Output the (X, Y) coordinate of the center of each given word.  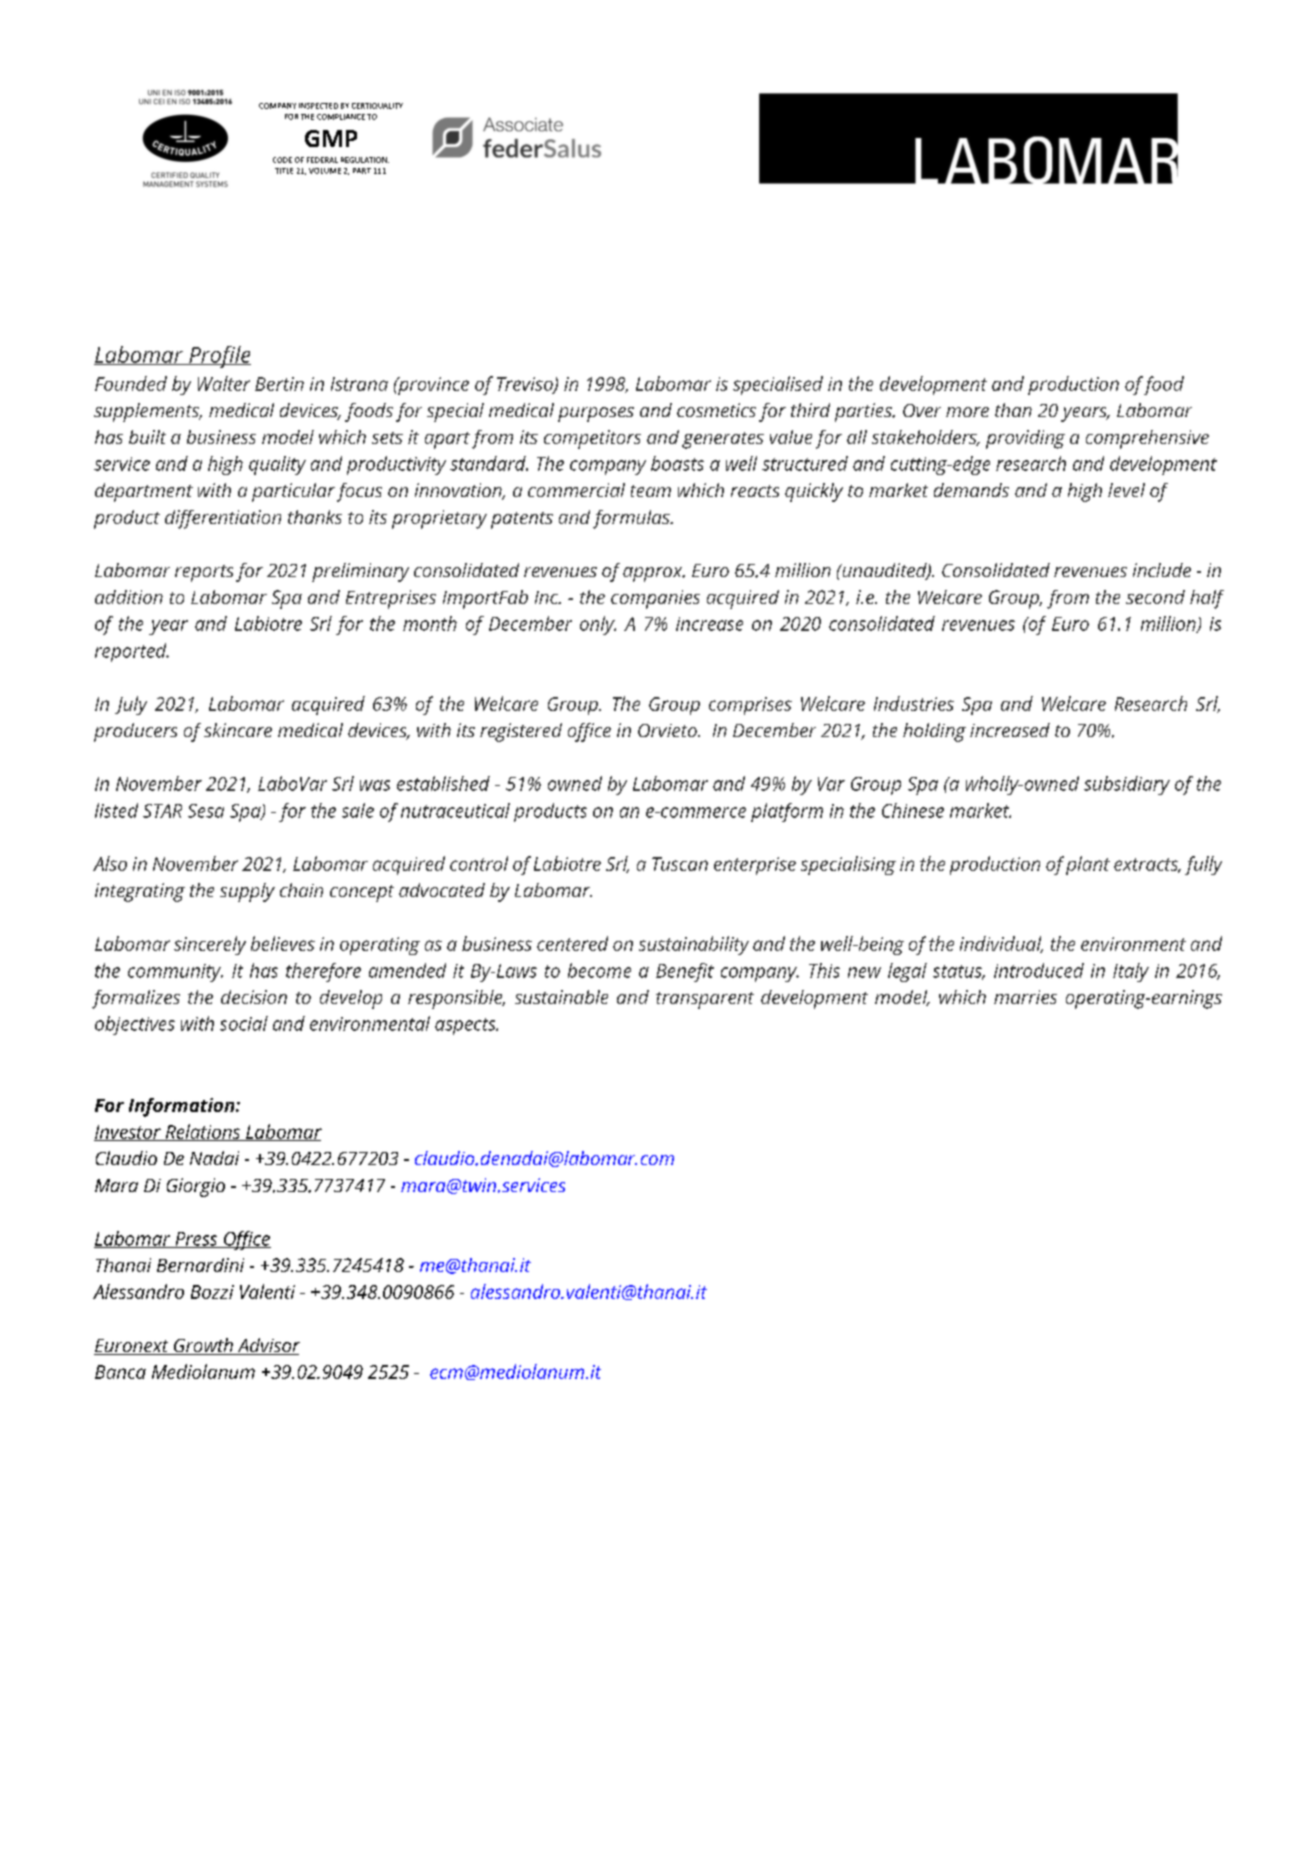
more (967, 412)
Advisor (267, 1346)
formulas (632, 519)
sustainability (694, 945)
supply (247, 892)
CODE (282, 160)
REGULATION (365, 160)
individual (1001, 944)
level (1126, 490)
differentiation (223, 519)
